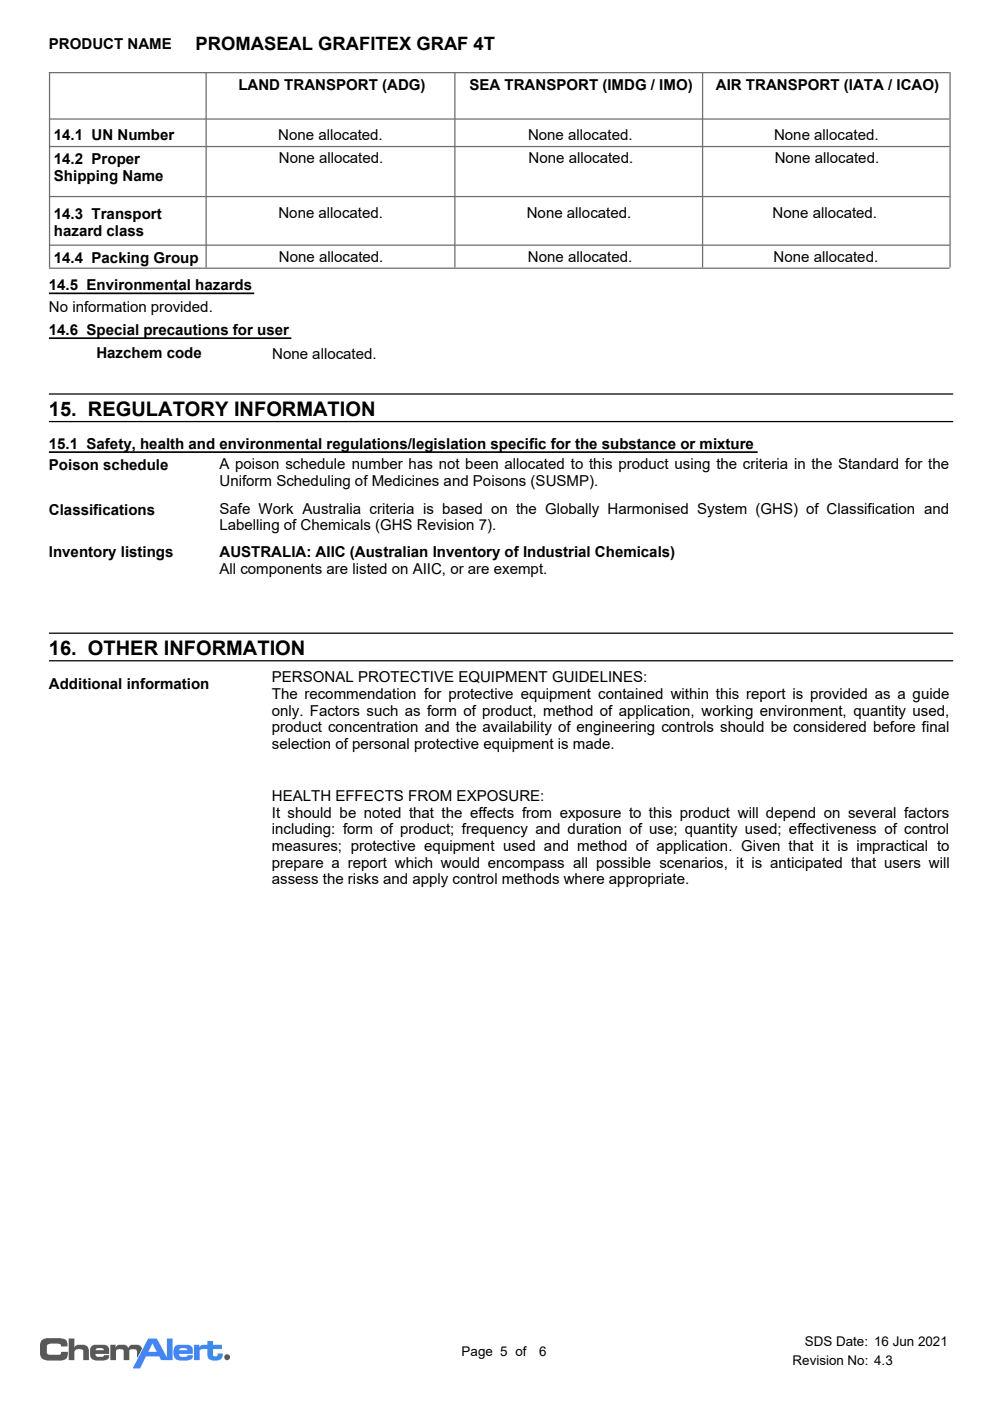  What do you see at coordinates (147, 553) in the page?
I see `listings` at bounding box center [147, 553].
